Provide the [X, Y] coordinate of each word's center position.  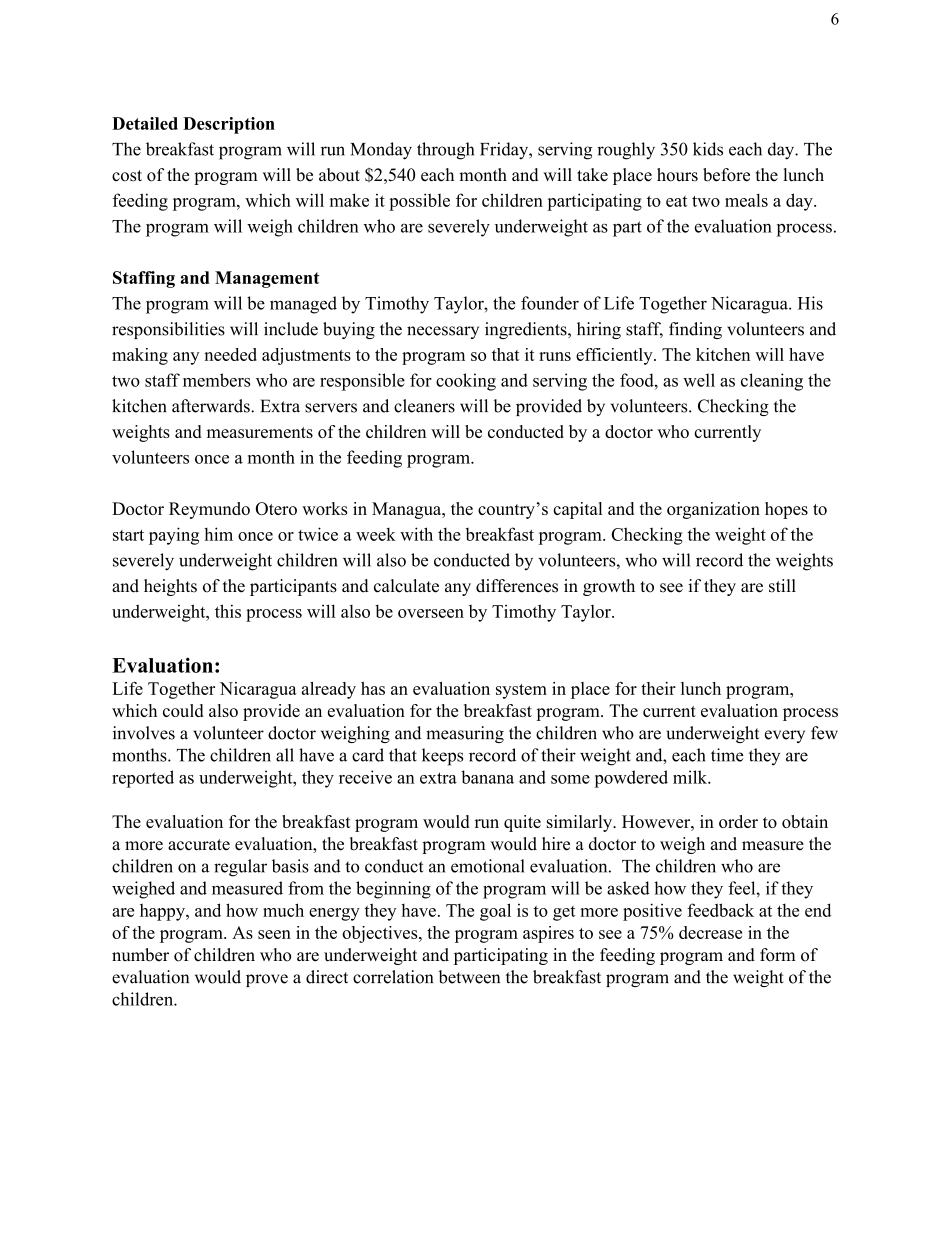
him [218, 534]
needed [230, 354]
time [727, 755]
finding [695, 330]
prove [267, 980]
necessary [443, 332]
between [469, 977]
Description [229, 125]
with [416, 534]
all [285, 755]
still [782, 586]
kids [708, 149]
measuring [465, 734]
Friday [505, 151]
